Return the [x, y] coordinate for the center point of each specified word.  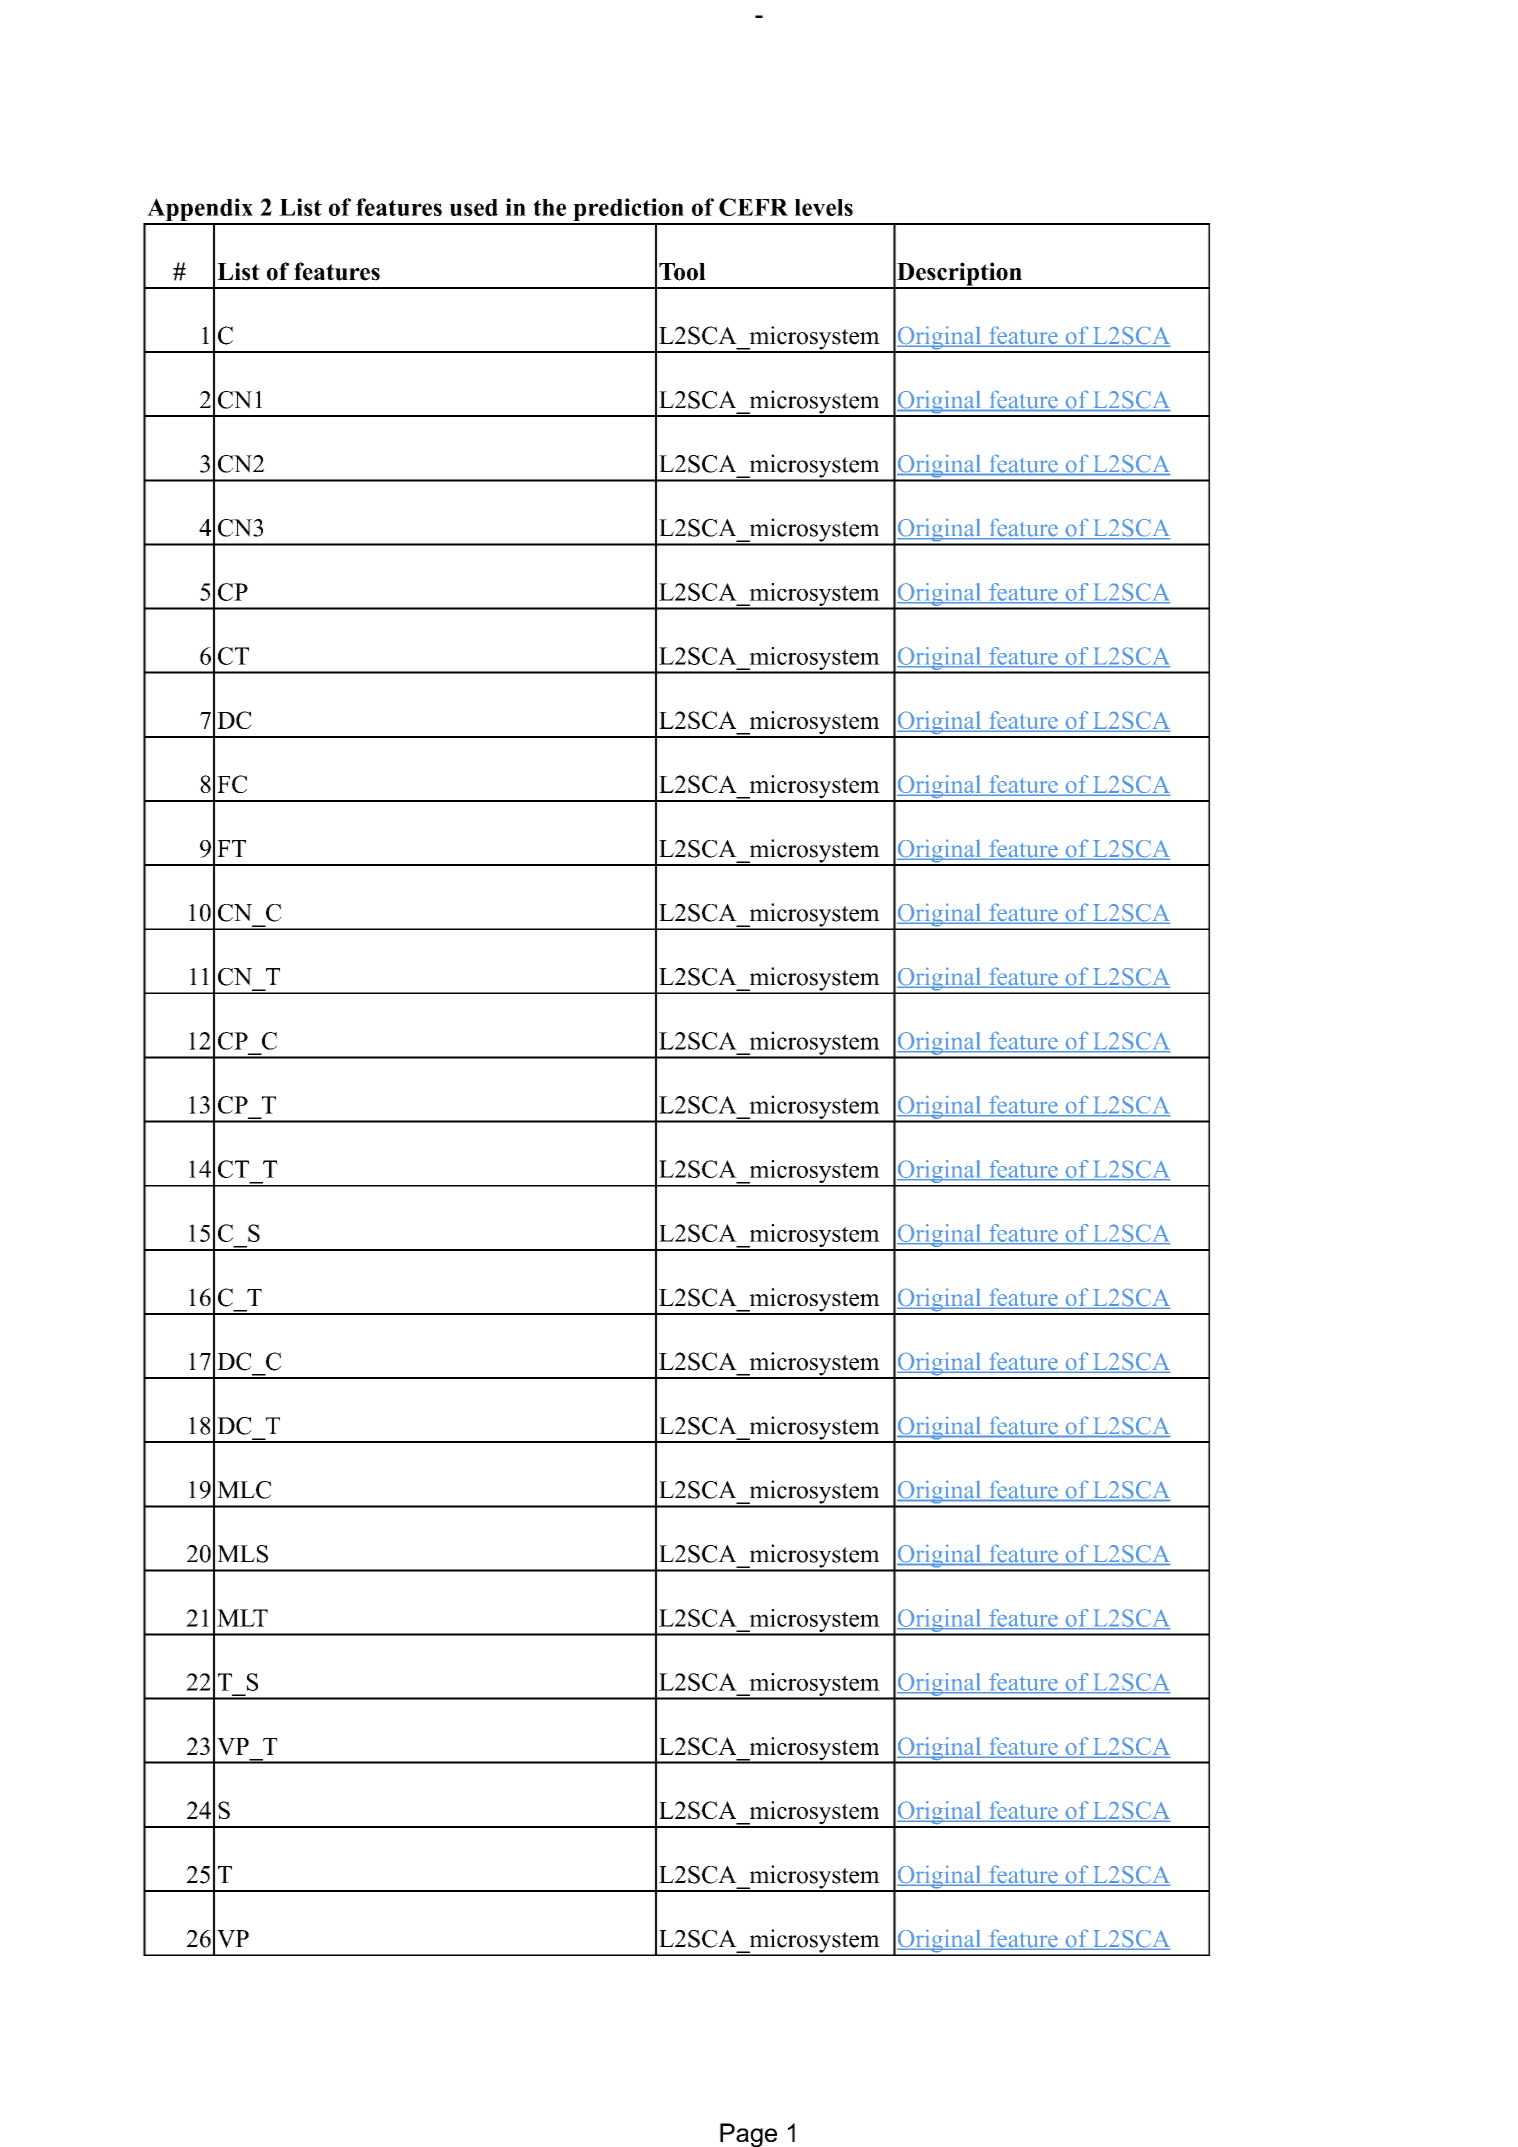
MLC [244, 1490]
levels [824, 207]
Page [748, 2135]
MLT [242, 1618]
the [549, 207]
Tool [682, 272]
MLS [242, 1554]
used [474, 207]
